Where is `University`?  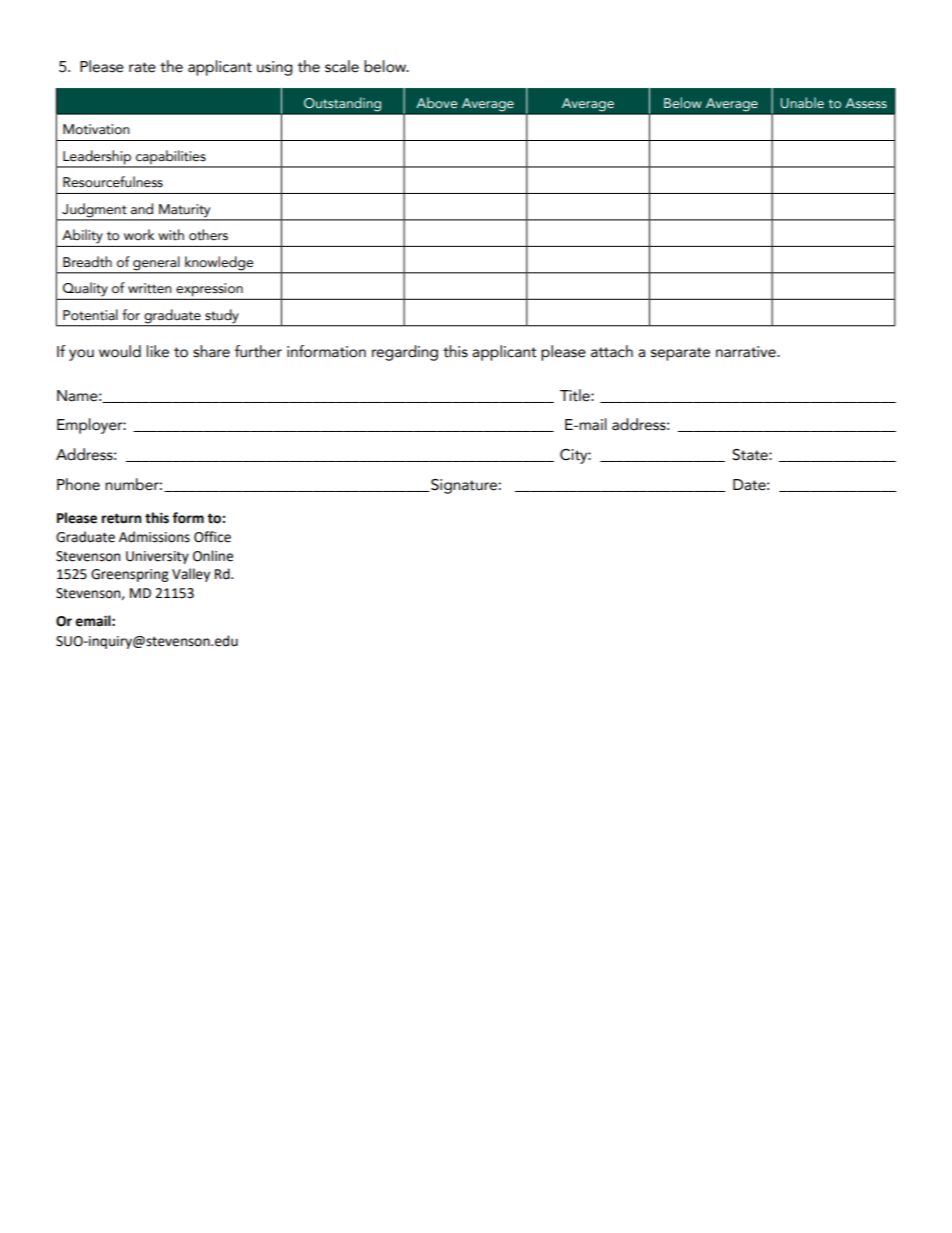
University is located at coordinates (157, 557).
